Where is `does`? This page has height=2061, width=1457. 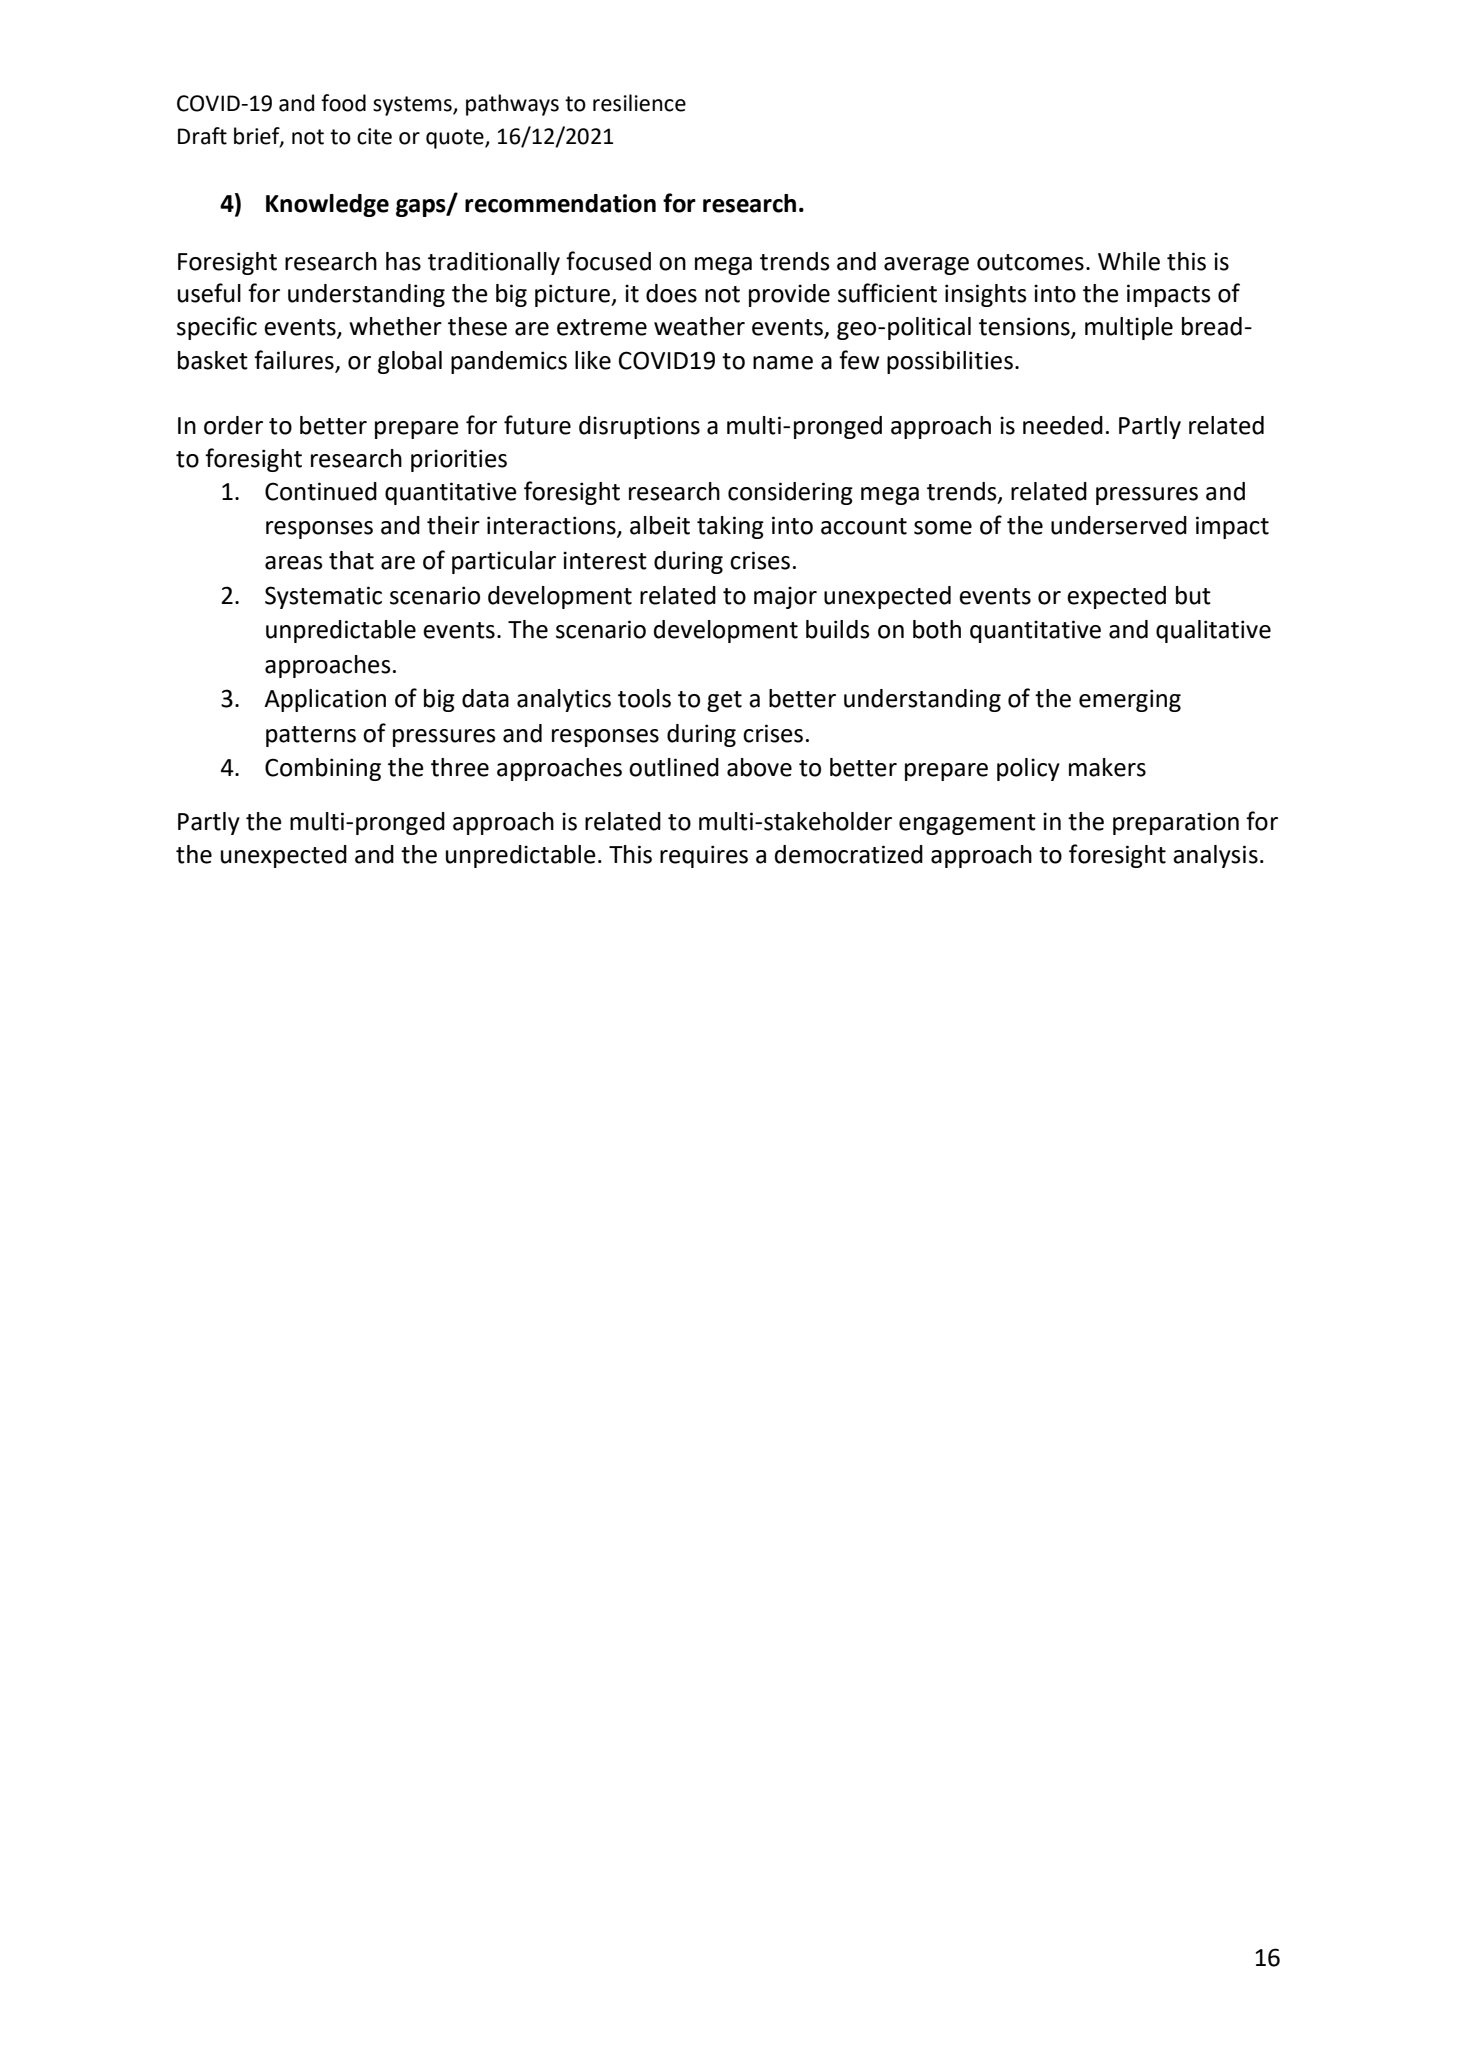 does is located at coordinates (671, 293).
